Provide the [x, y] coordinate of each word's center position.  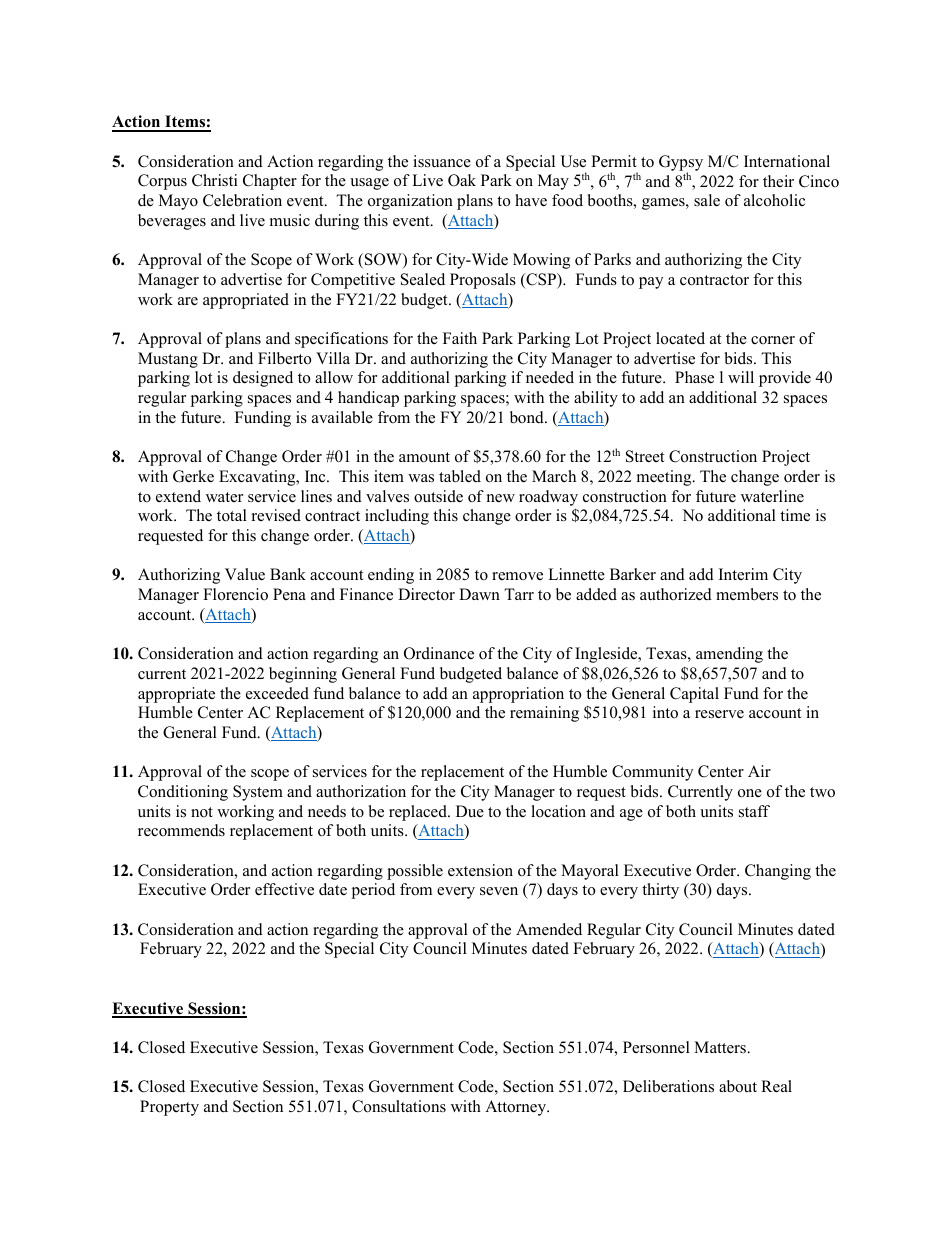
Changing [778, 872]
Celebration [242, 200]
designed [263, 379]
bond [528, 417]
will [741, 377]
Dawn [479, 594]
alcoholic [774, 200]
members [747, 594]
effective [284, 889]
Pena [289, 594]
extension [480, 870]
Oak [462, 180]
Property [169, 1108]
